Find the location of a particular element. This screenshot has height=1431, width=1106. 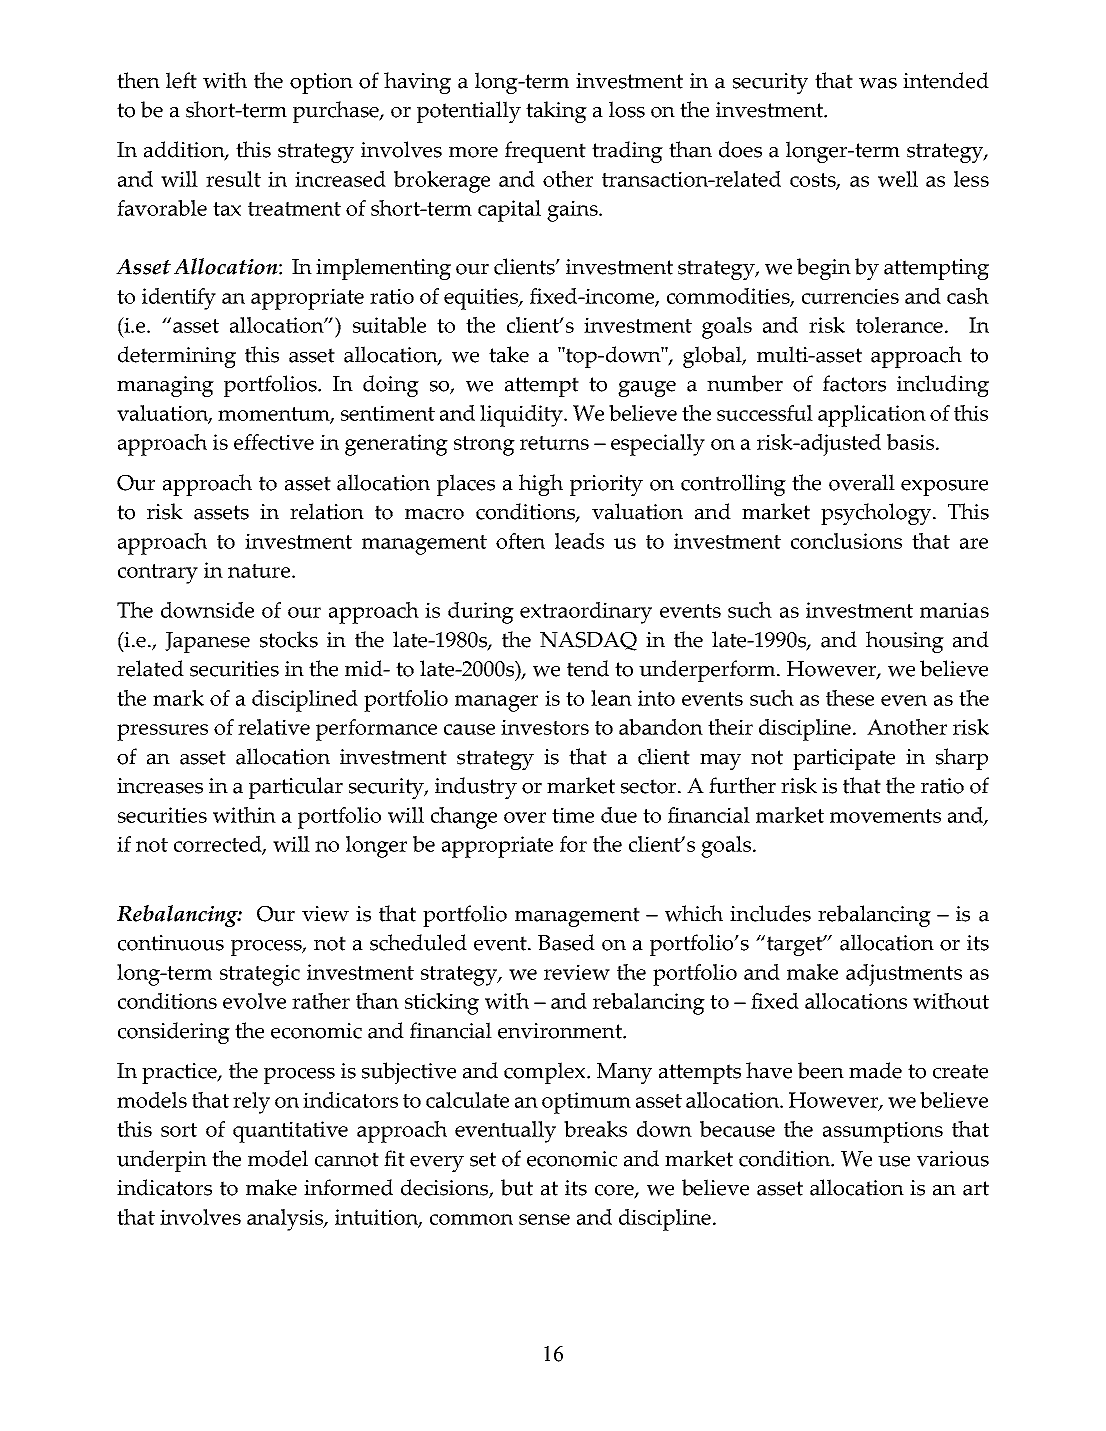

NASDAQ is located at coordinates (588, 641).
